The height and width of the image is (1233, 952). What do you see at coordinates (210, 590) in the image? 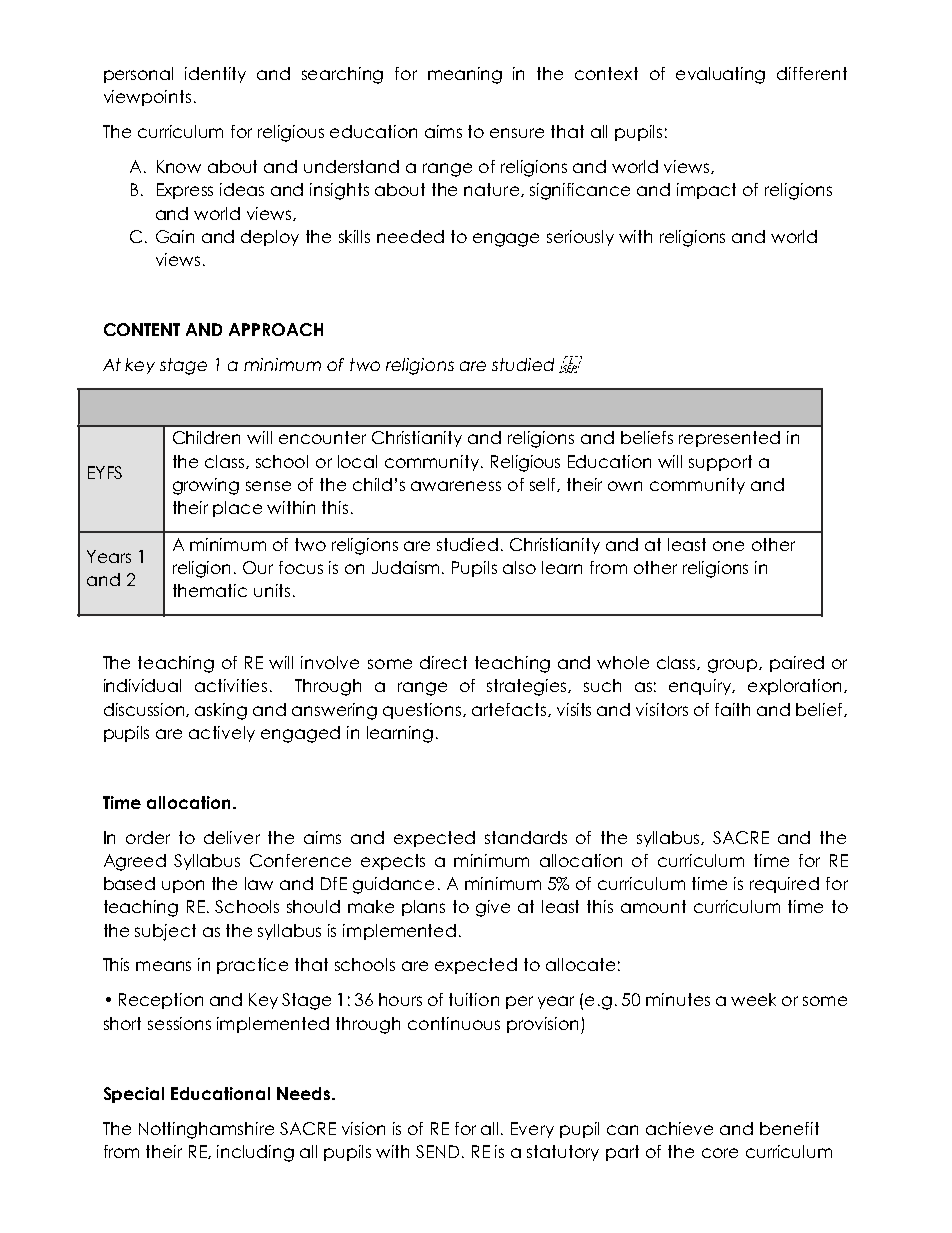
I see `thematic` at bounding box center [210, 590].
